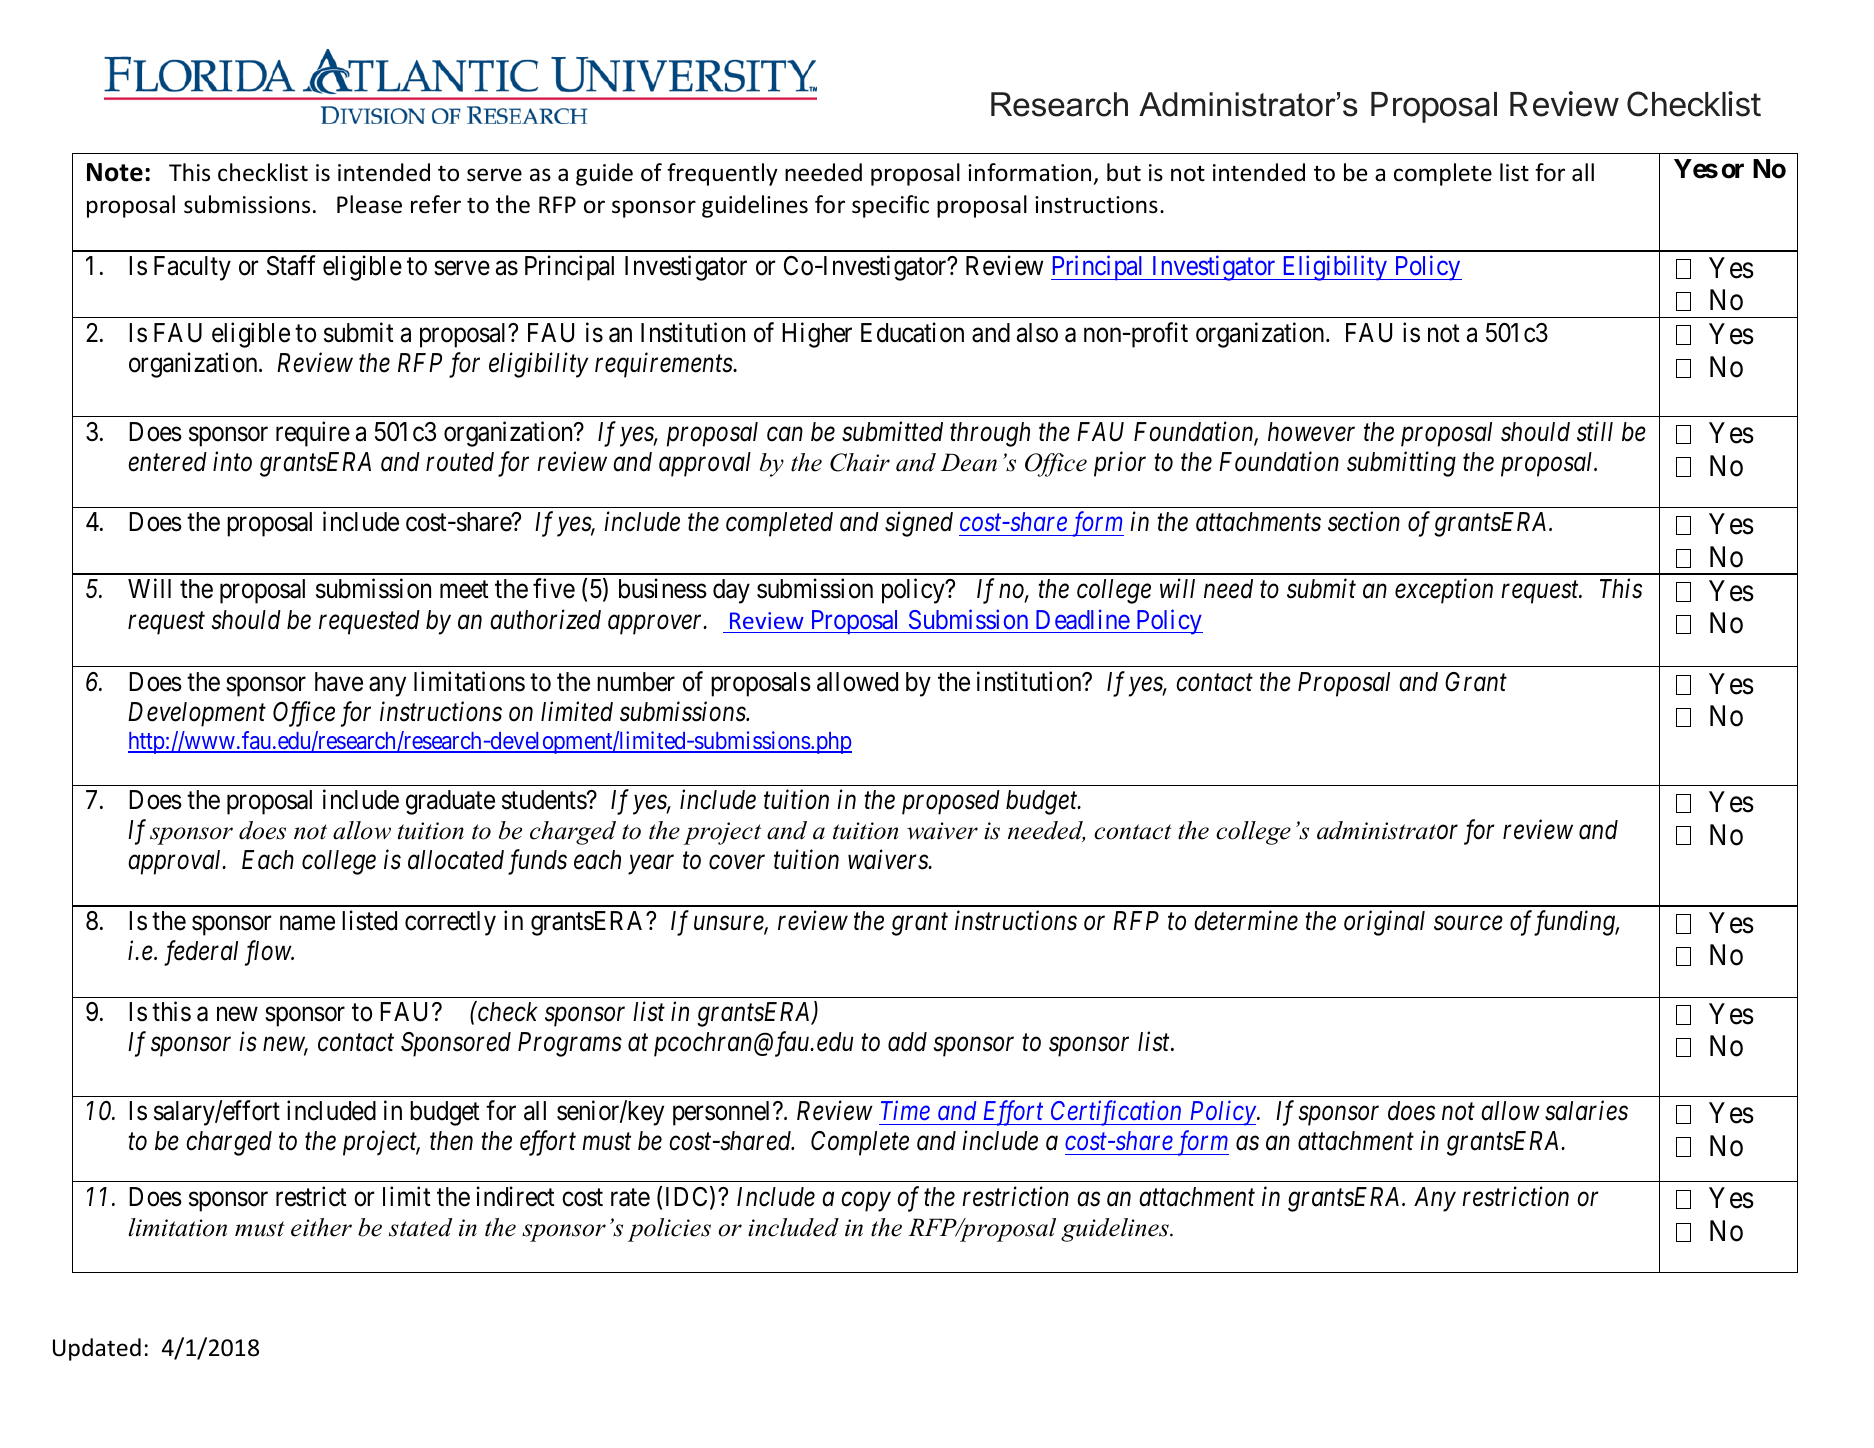  What do you see at coordinates (369, 204) in the page?
I see `Please` at bounding box center [369, 204].
